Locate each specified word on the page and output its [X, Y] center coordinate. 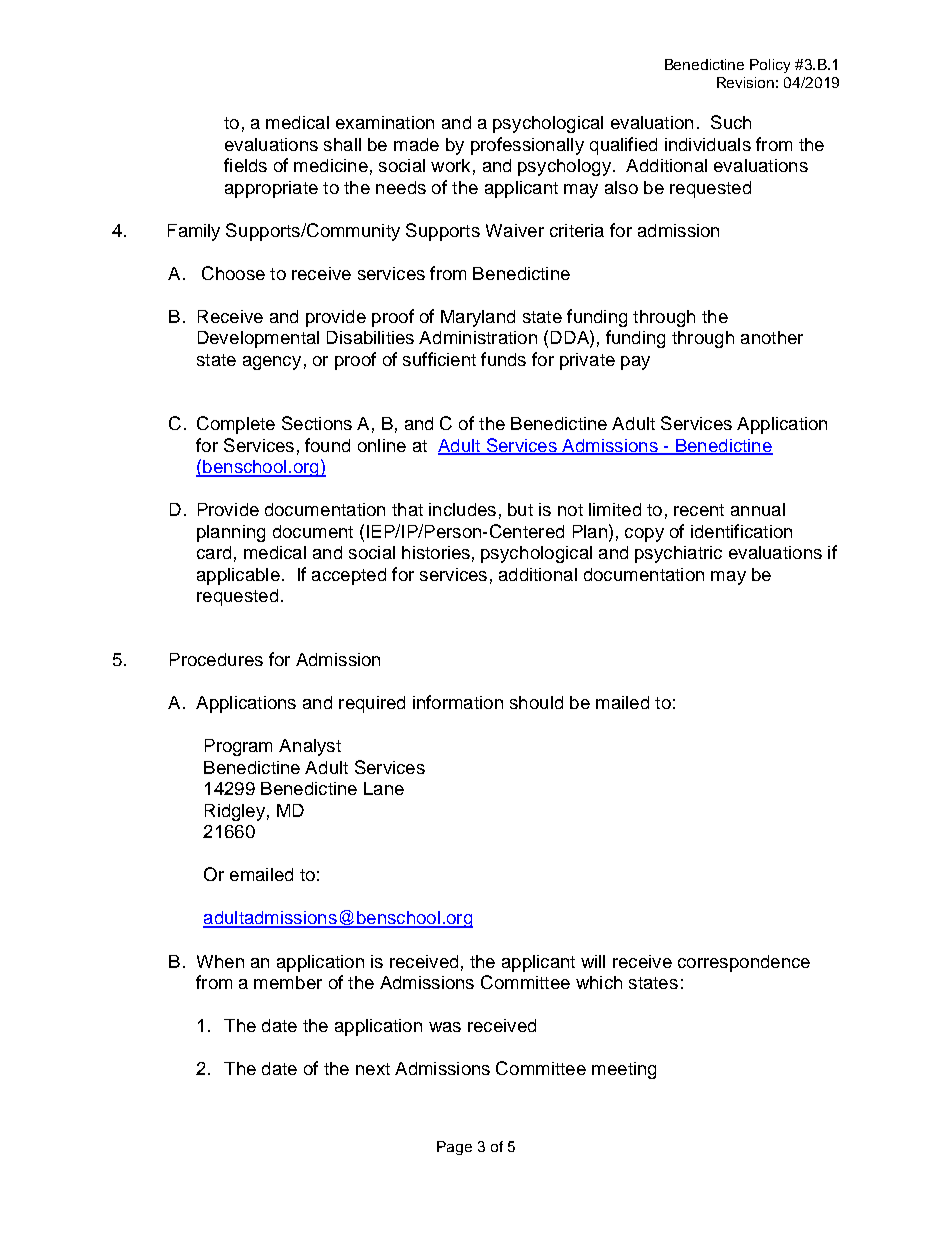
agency [272, 363]
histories [436, 552]
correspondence [744, 963]
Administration [478, 337]
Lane [384, 788]
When [220, 961]
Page [454, 1148]
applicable [238, 576]
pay [635, 363]
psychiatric [678, 554]
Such [731, 122]
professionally [527, 146]
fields [245, 165]
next [373, 1069]
